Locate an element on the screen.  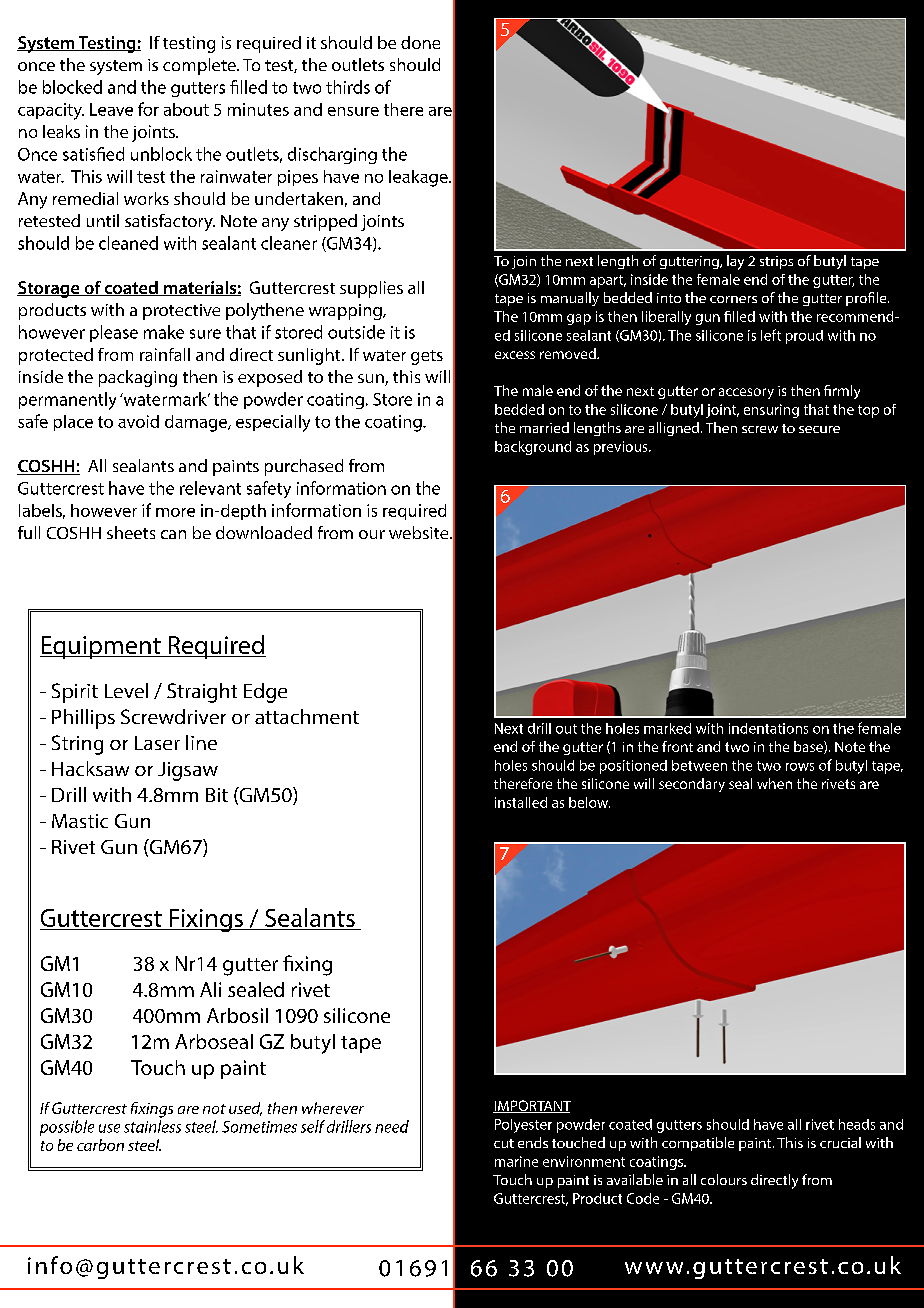
background is located at coordinates (533, 448).
